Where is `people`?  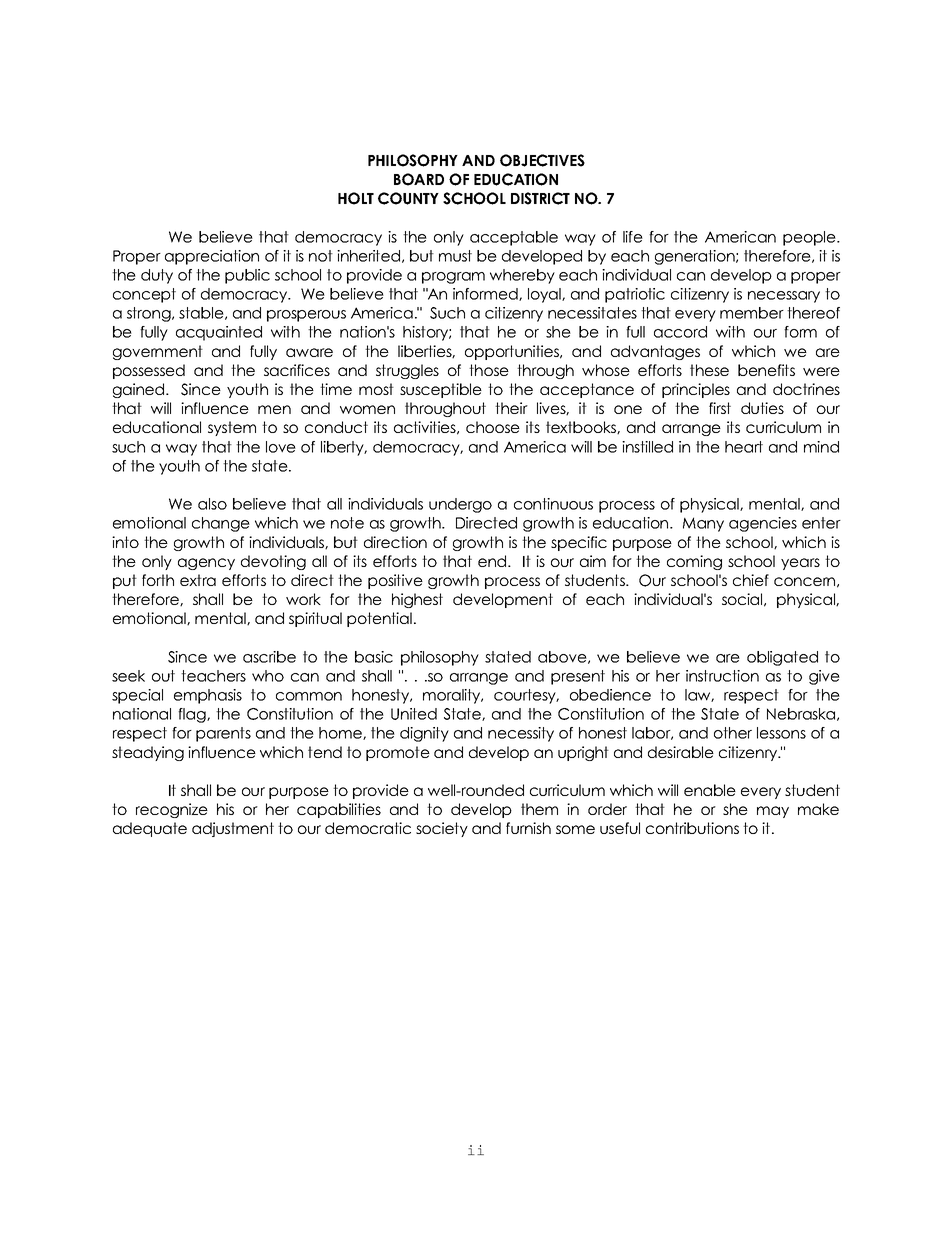
people is located at coordinates (810, 238).
